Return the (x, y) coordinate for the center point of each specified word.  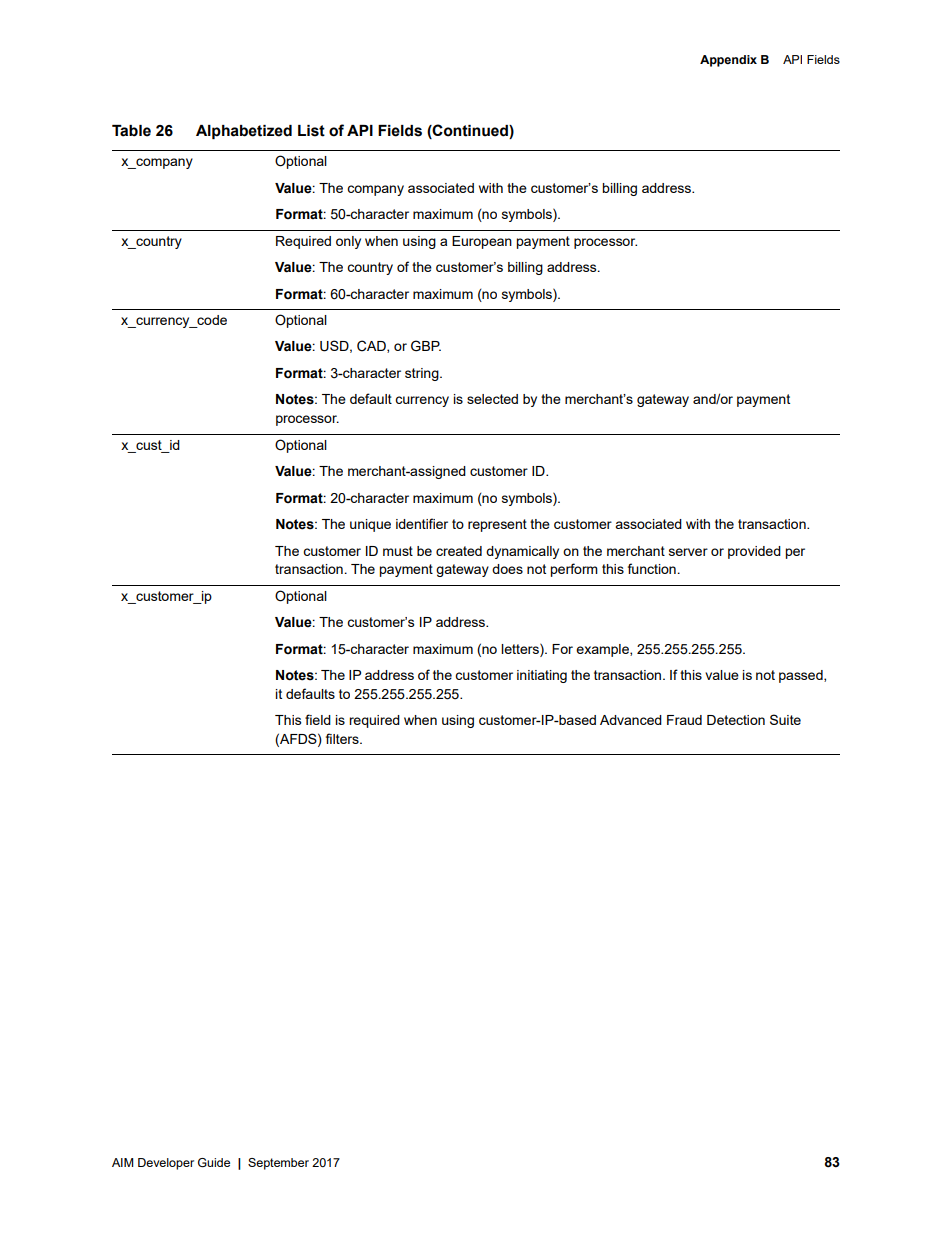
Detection (736, 720)
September (278, 1164)
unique (370, 525)
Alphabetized (244, 132)
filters (343, 738)
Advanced (631, 720)
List (311, 131)
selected (492, 399)
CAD (372, 346)
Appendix (728, 61)
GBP (426, 346)
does (507, 569)
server (688, 552)
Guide (214, 1162)
